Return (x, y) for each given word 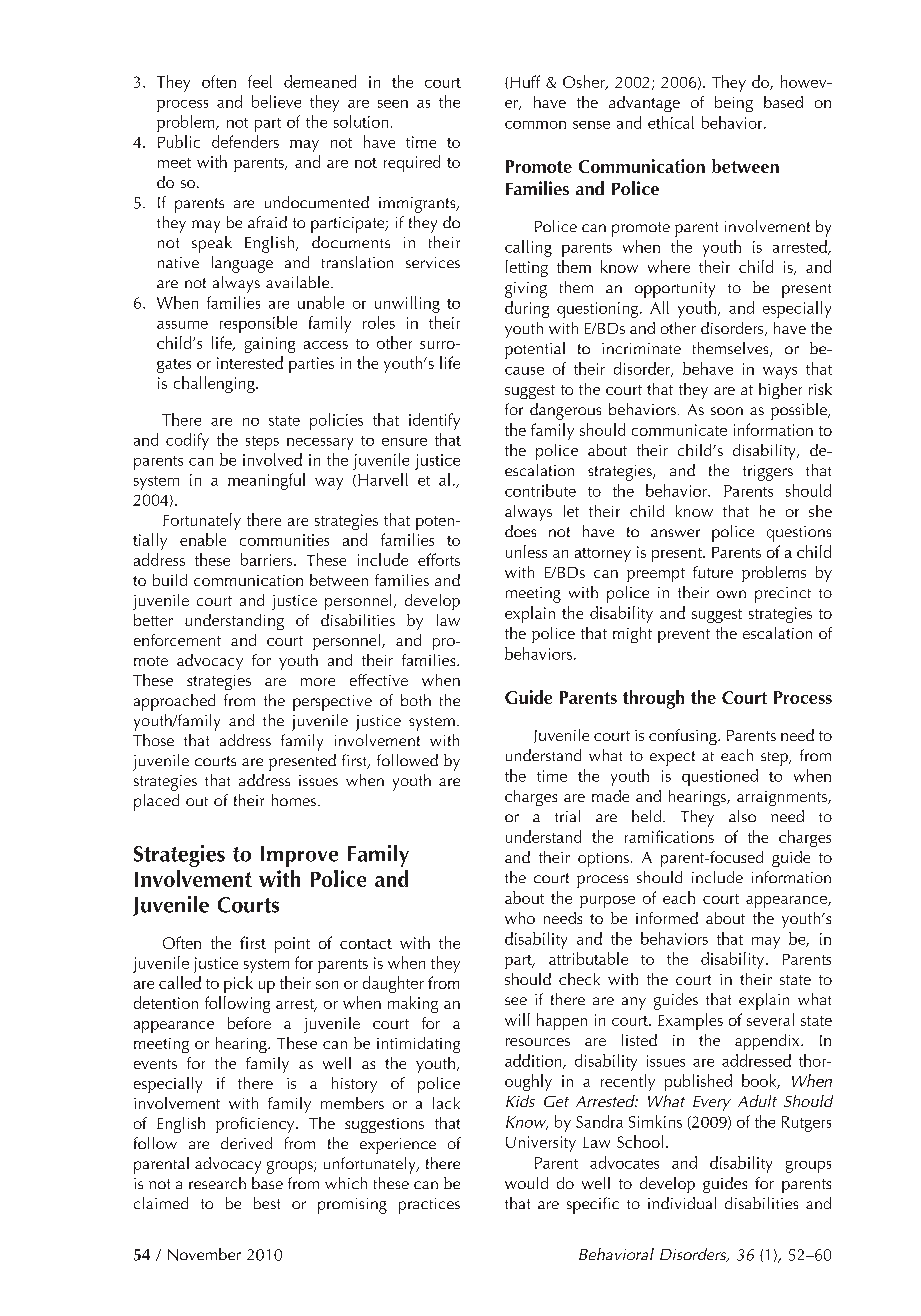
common (535, 125)
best (267, 1203)
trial (567, 816)
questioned (720, 777)
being (734, 104)
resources (538, 1042)
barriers (266, 559)
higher (780, 391)
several (770, 1019)
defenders (245, 141)
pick (238, 984)
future (713, 572)
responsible (258, 324)
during (527, 309)
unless (526, 551)
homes (294, 800)
